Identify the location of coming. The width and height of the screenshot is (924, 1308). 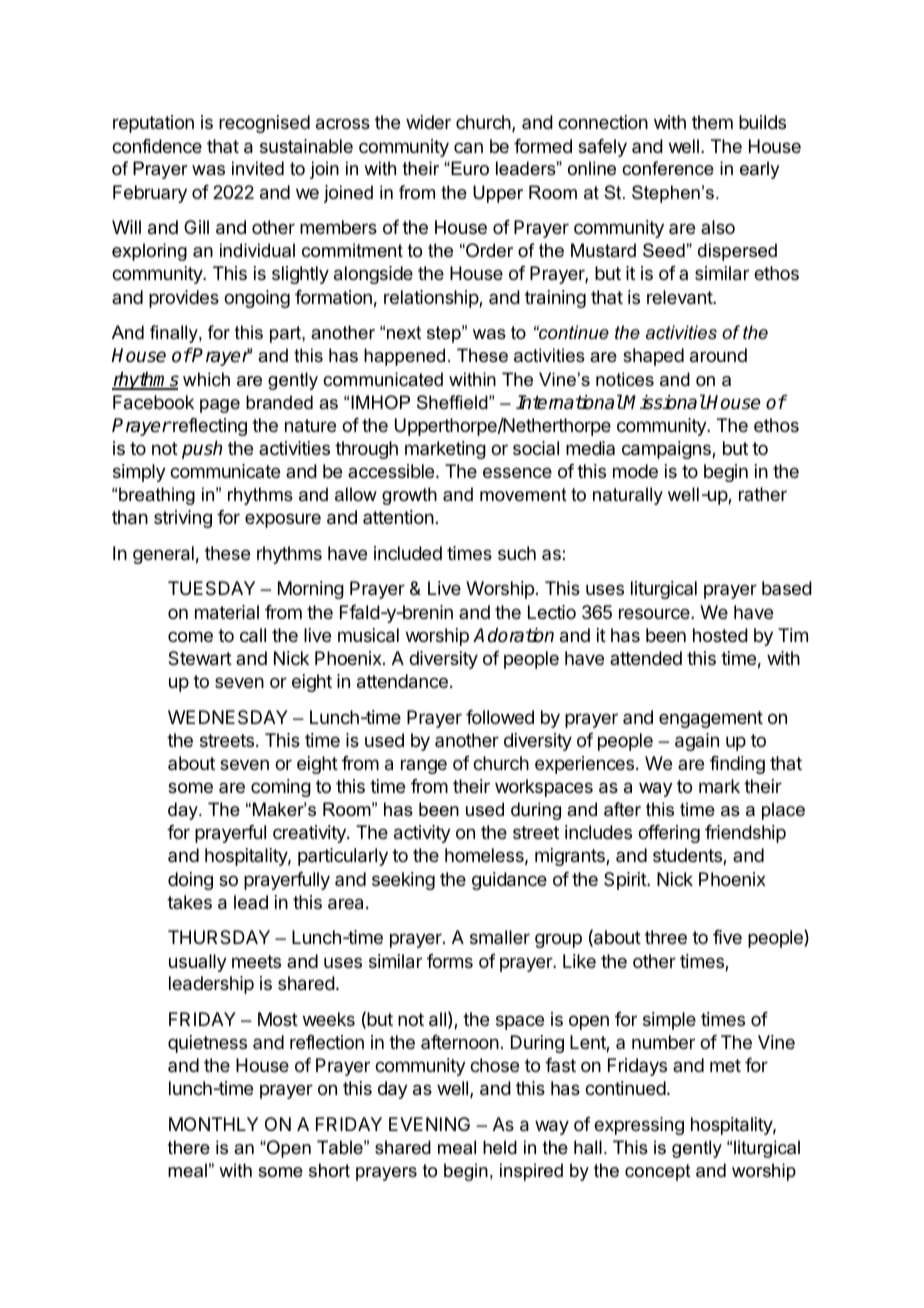
(281, 788).
